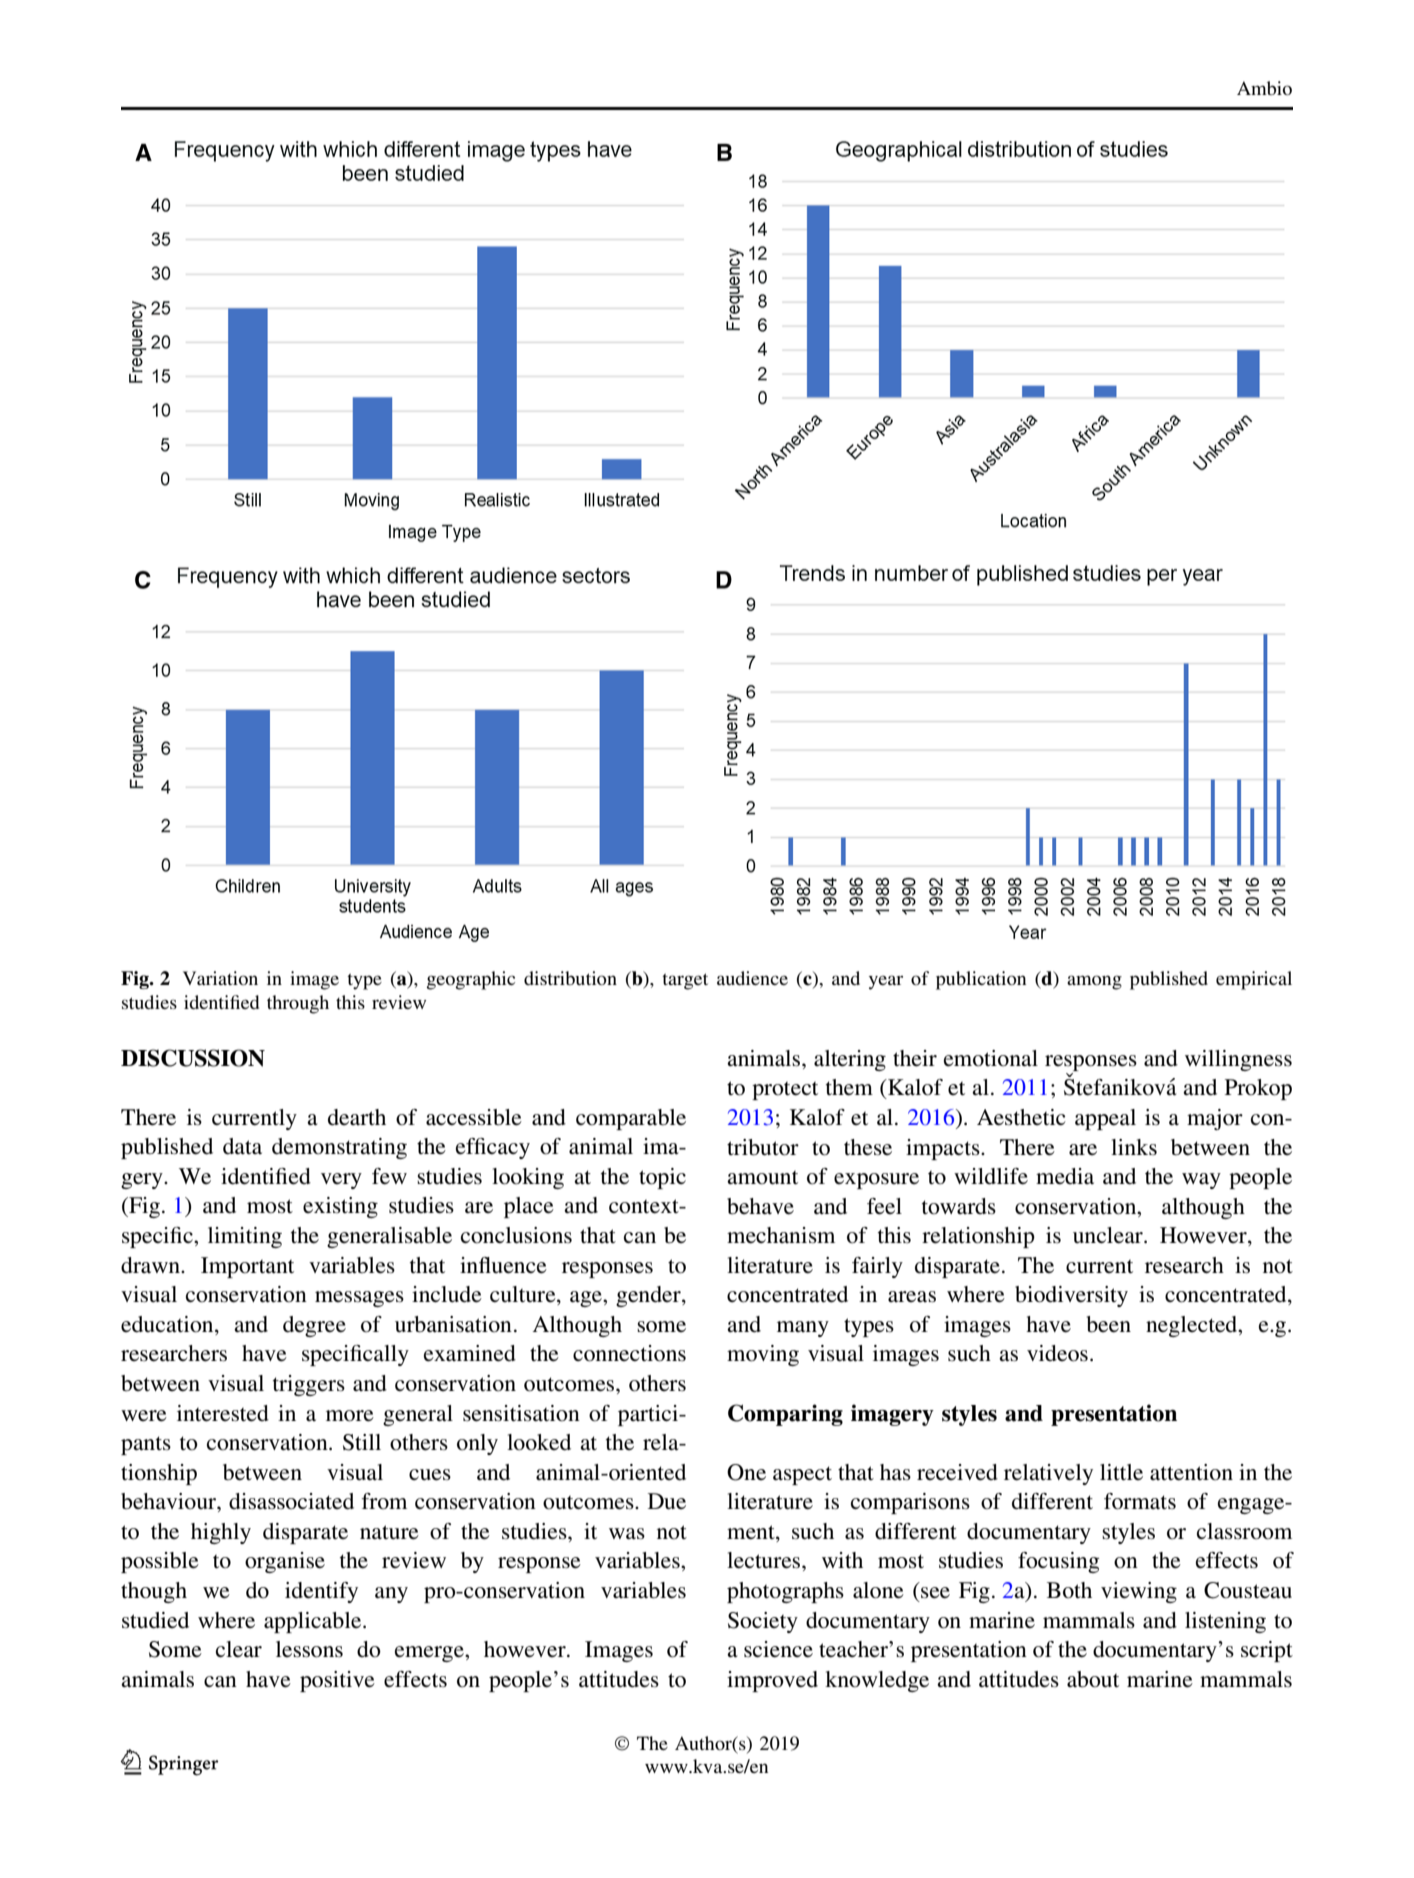 The height and width of the screenshot is (1878, 1414). Describe the element at coordinates (309, 1649) in the screenshot. I see `lessons` at that location.
